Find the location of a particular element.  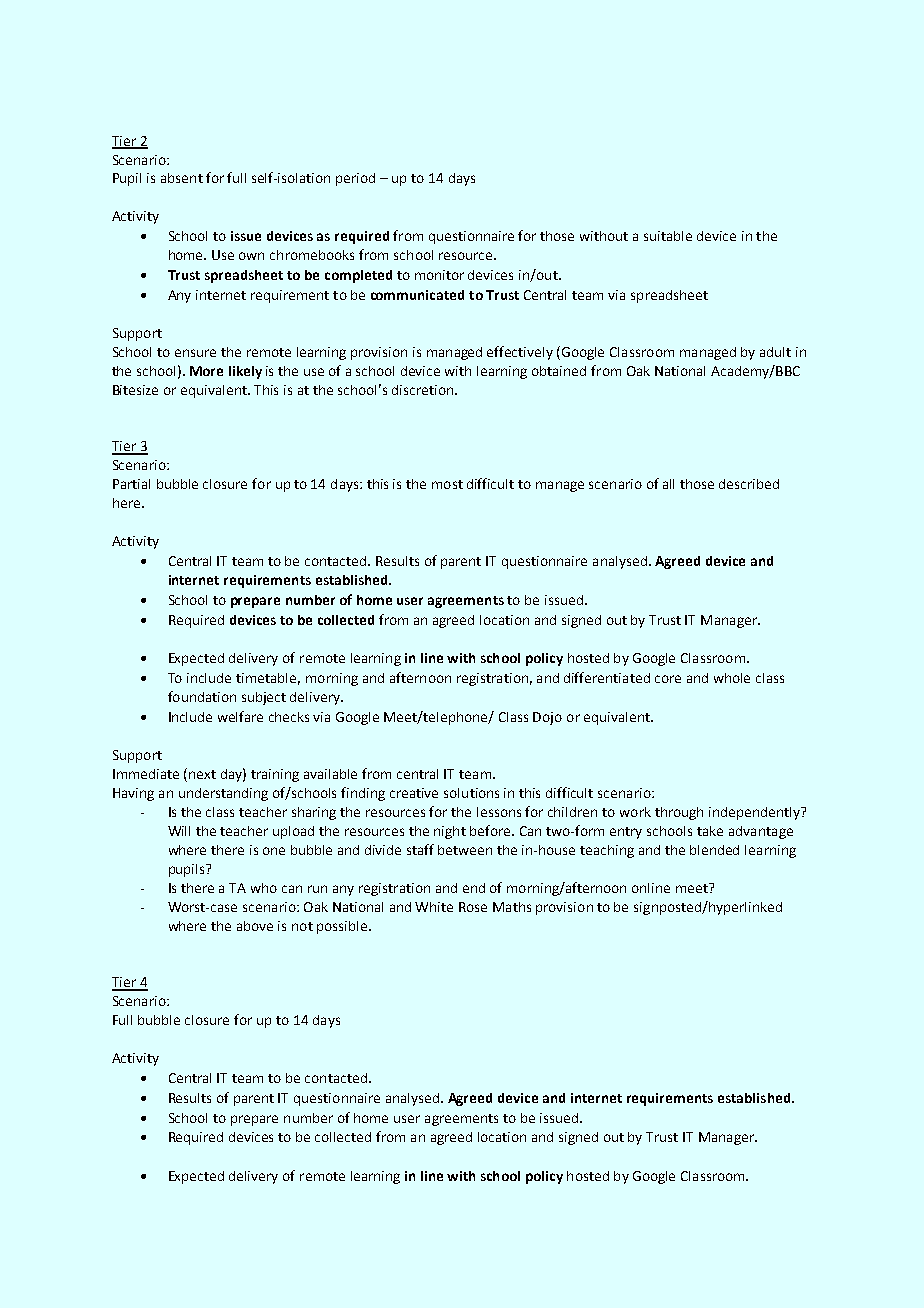

discretion is located at coordinates (424, 390).
